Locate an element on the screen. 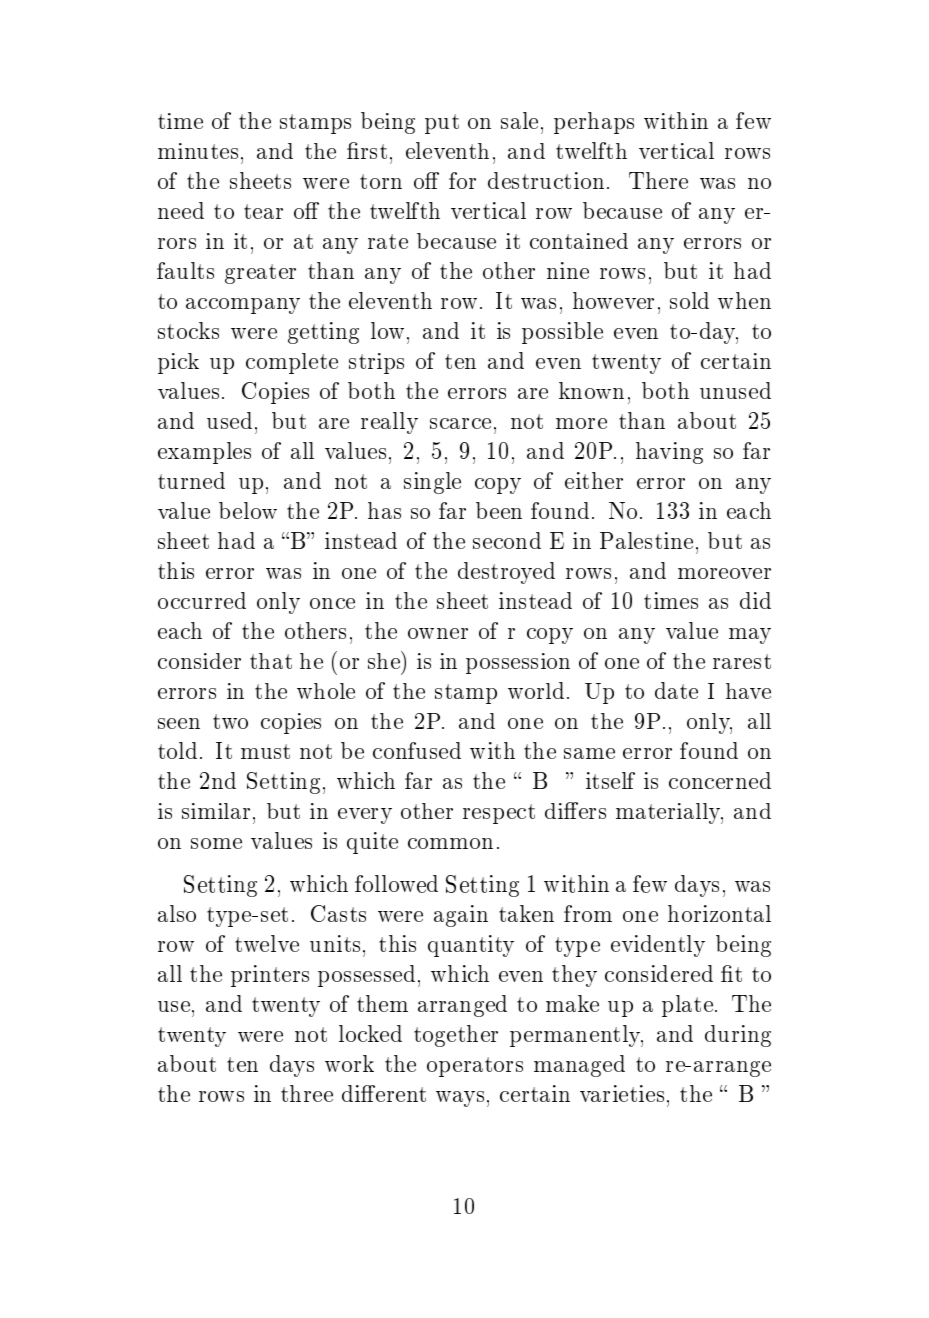  minutes is located at coordinates (198, 151).
